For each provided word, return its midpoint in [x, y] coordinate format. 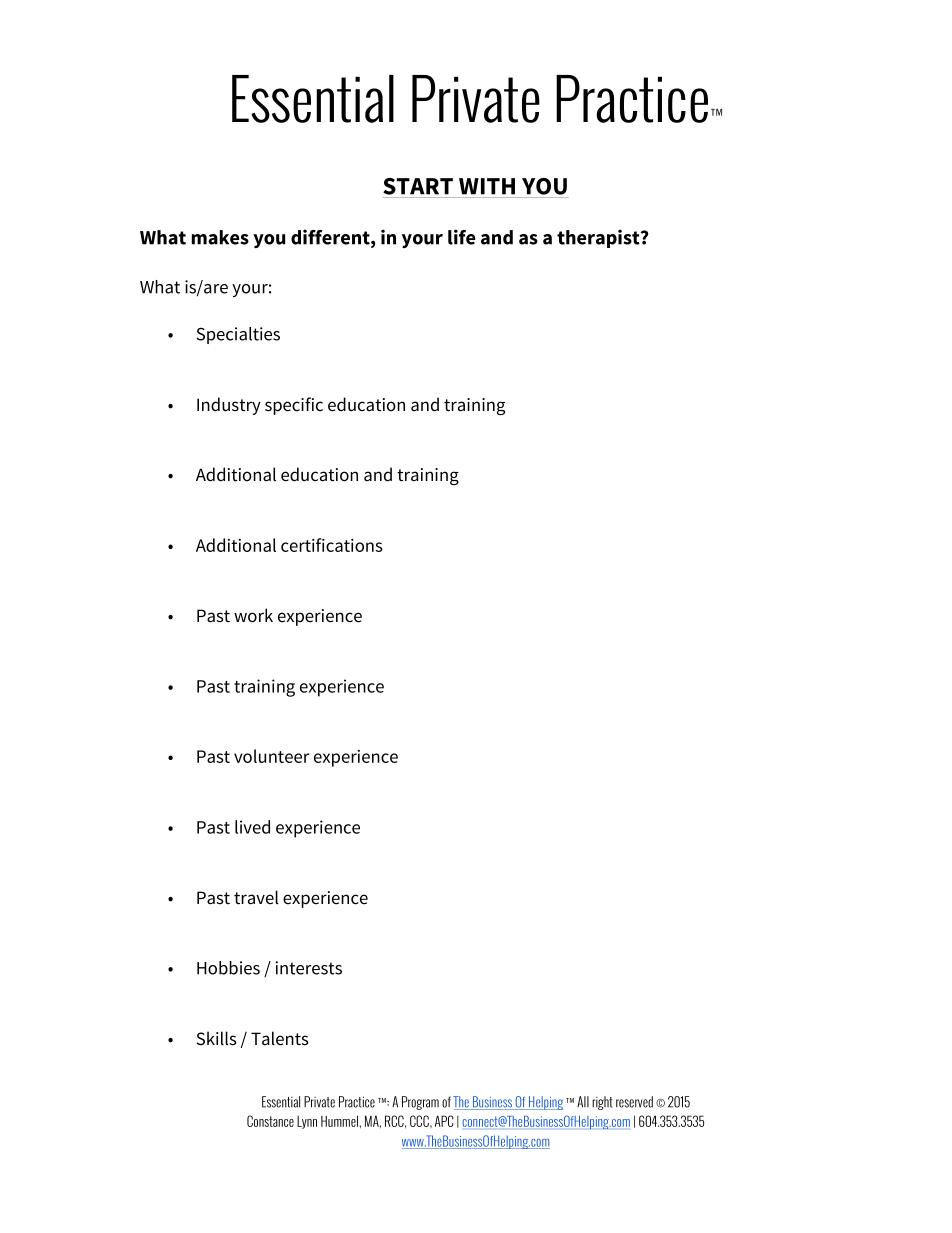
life [461, 237]
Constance [270, 1121]
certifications [332, 545]
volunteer [271, 756]
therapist [599, 238]
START [418, 186]
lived [252, 827]
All [583, 1102]
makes [220, 237]
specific [294, 406]
